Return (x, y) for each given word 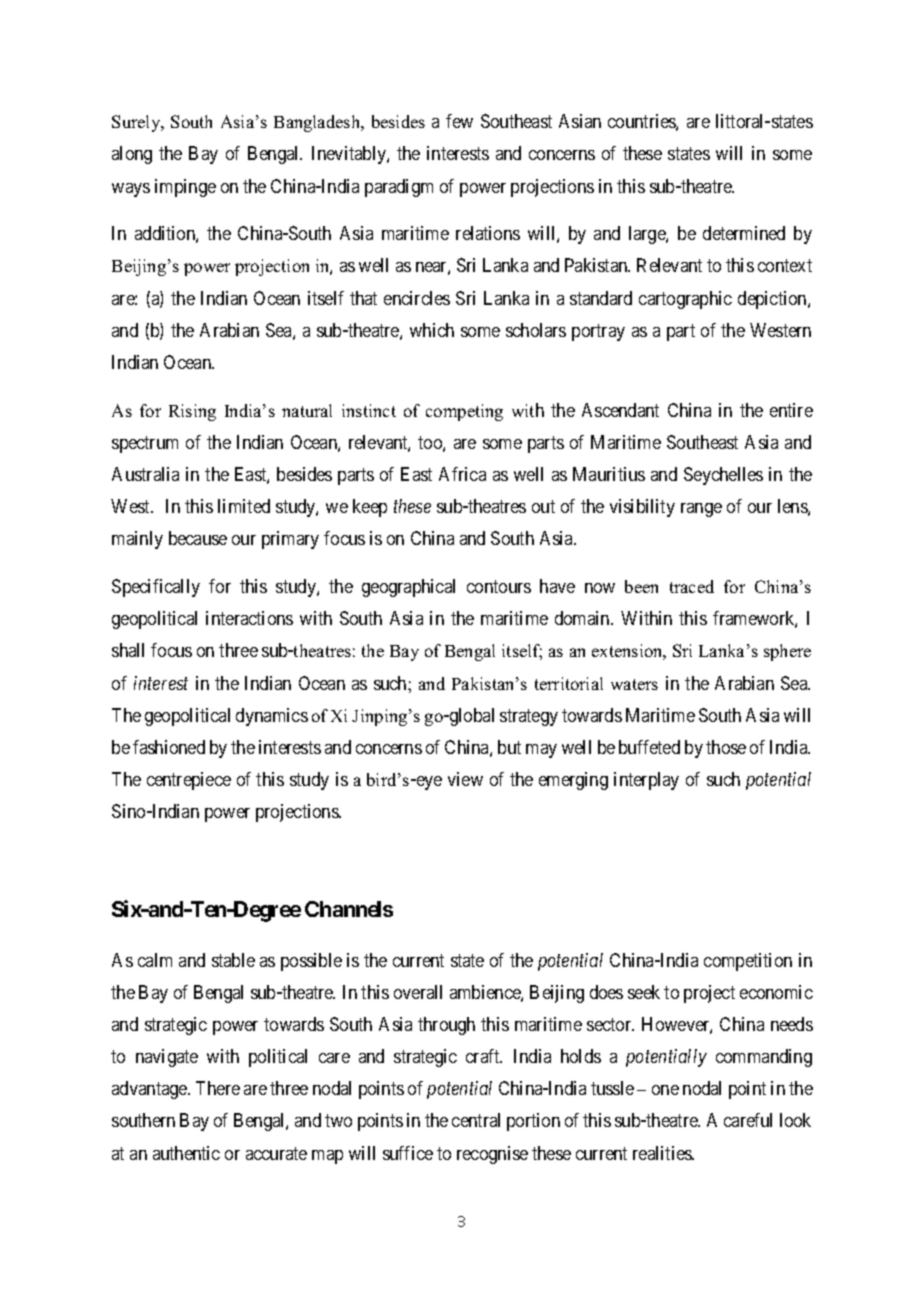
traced (692, 586)
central (476, 1120)
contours (499, 586)
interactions (249, 618)
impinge (185, 188)
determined (744, 233)
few (459, 121)
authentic (186, 1153)
